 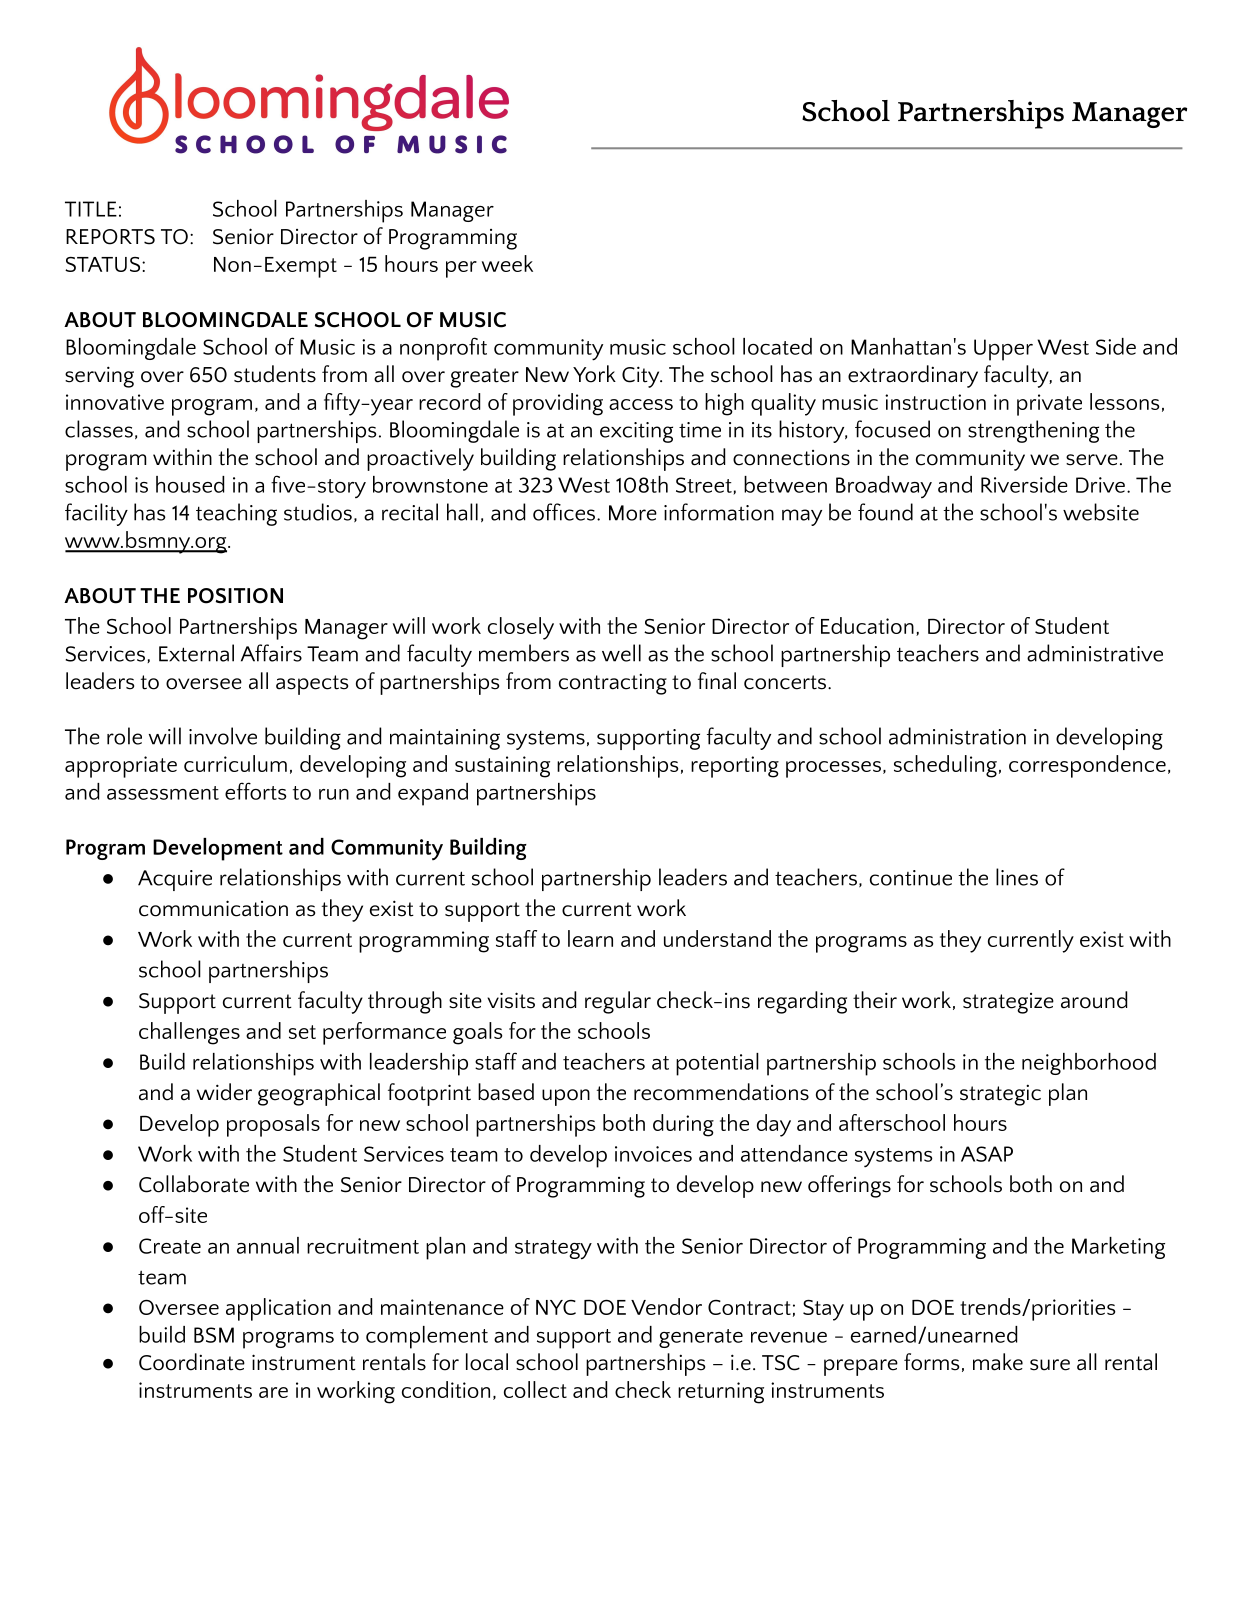 I want to click on efforts, so click(x=256, y=791).
